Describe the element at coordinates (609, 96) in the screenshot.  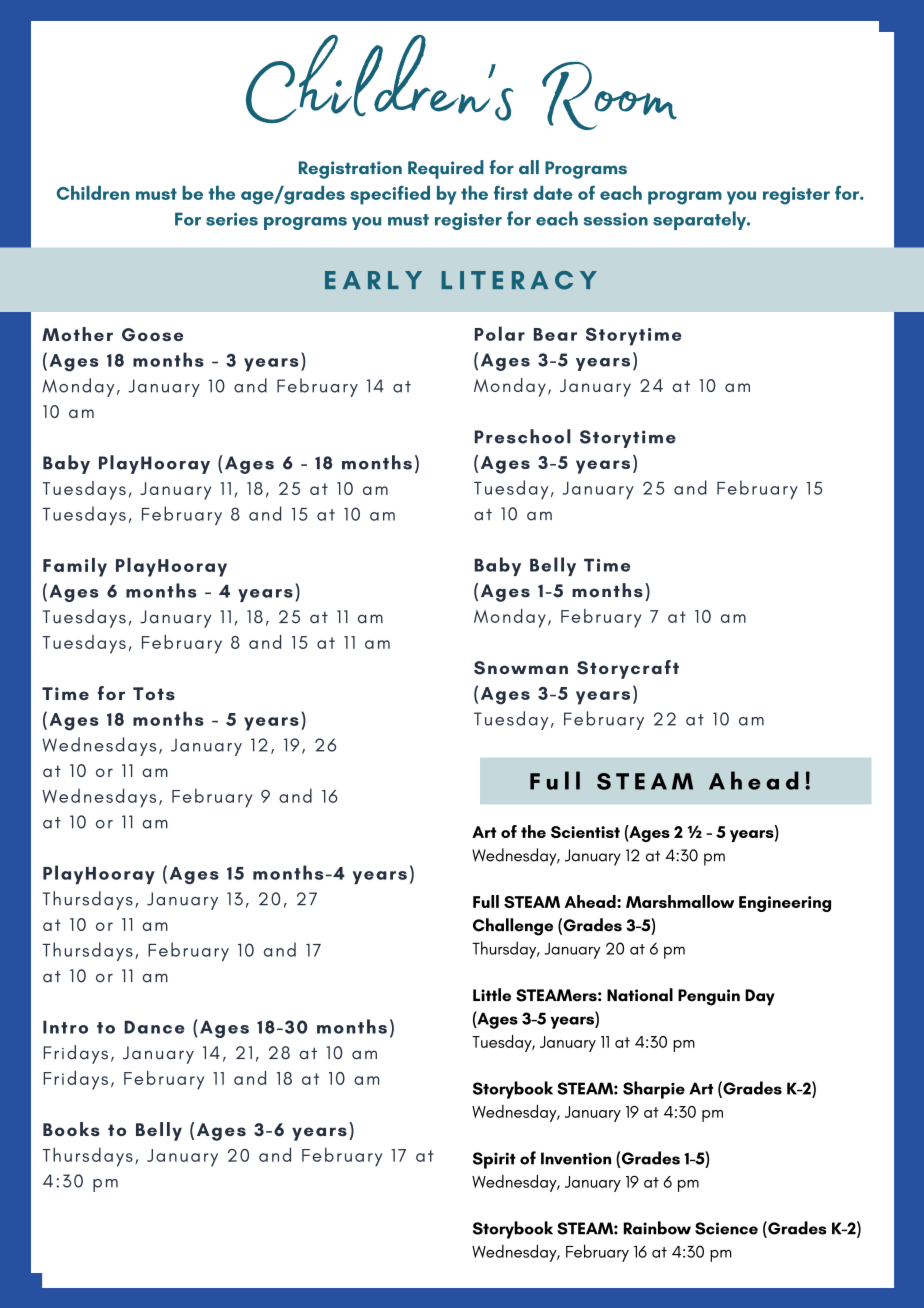
I see `Room` at that location.
